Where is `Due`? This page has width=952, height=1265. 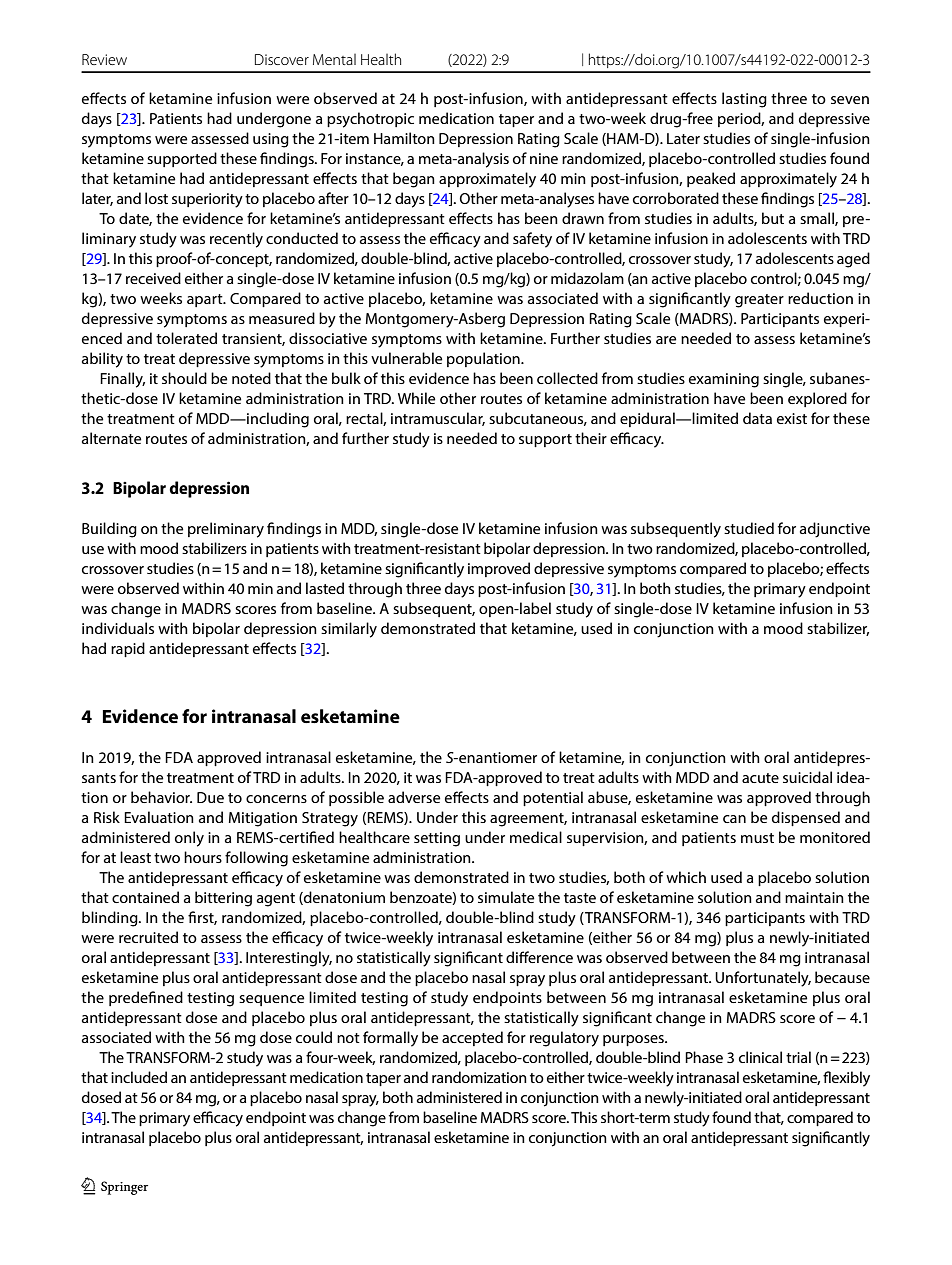
Due is located at coordinates (210, 797).
